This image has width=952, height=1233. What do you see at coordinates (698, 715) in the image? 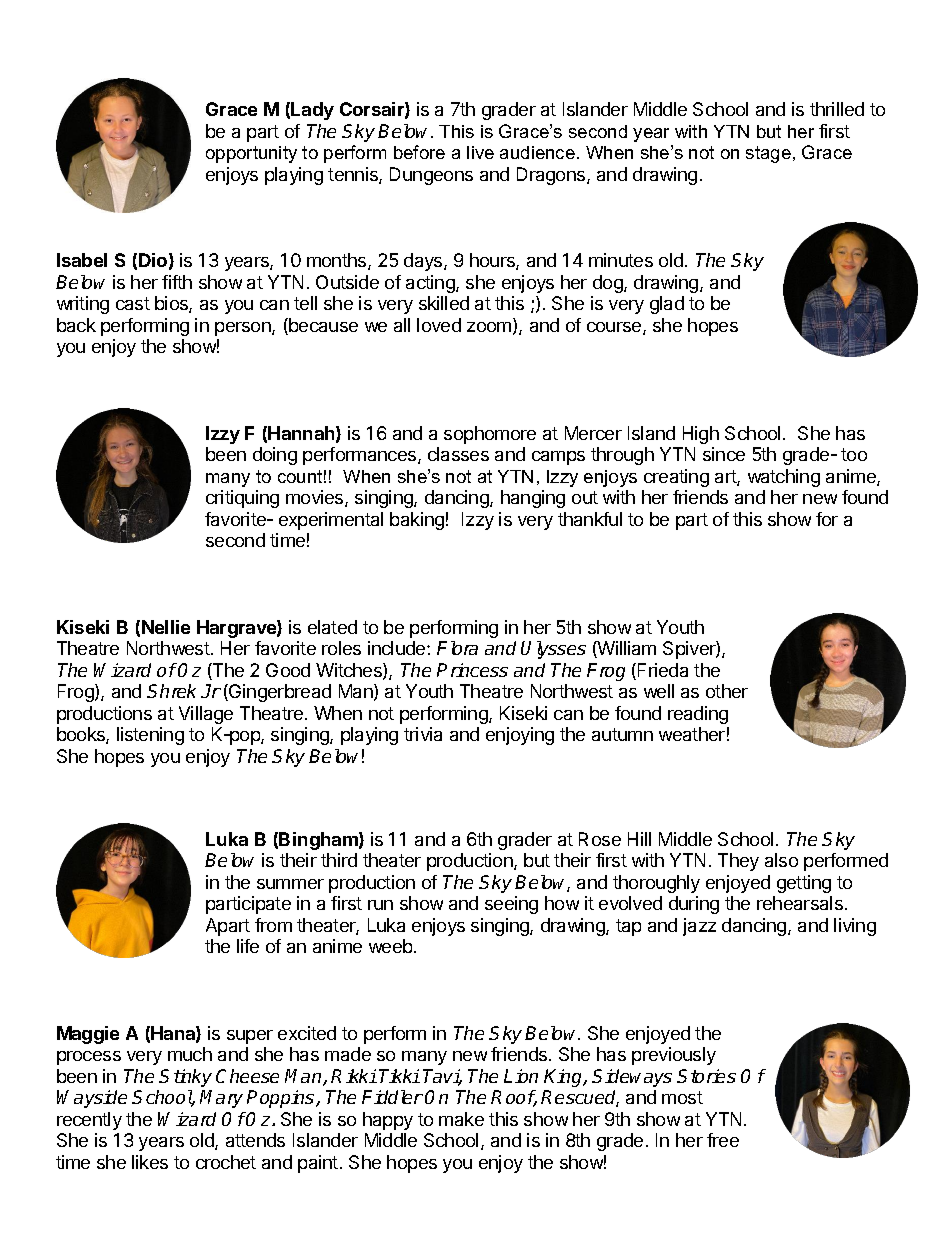
I see `reading` at bounding box center [698, 715].
